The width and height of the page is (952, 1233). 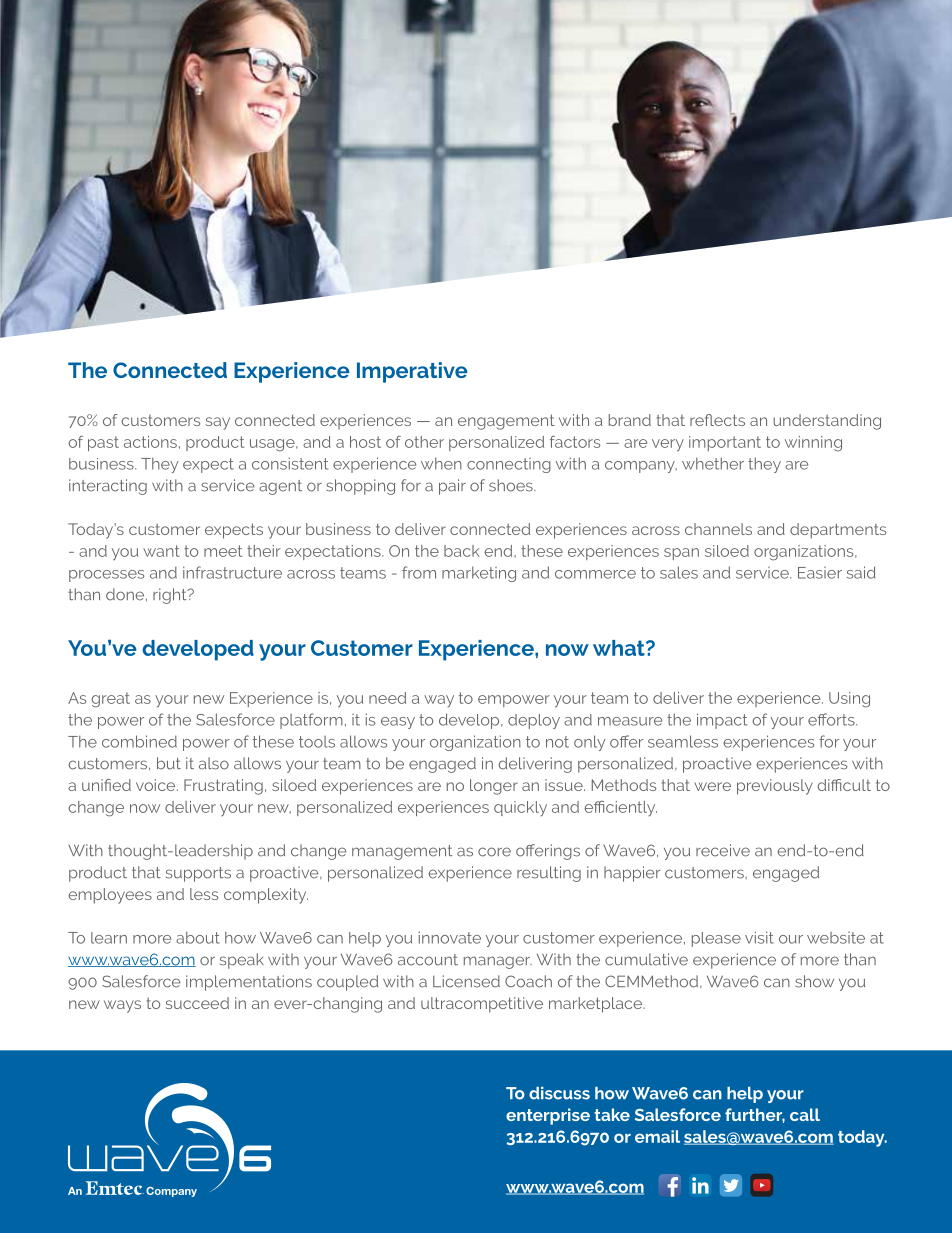 What do you see at coordinates (242, 961) in the page?
I see `speak` at bounding box center [242, 961].
